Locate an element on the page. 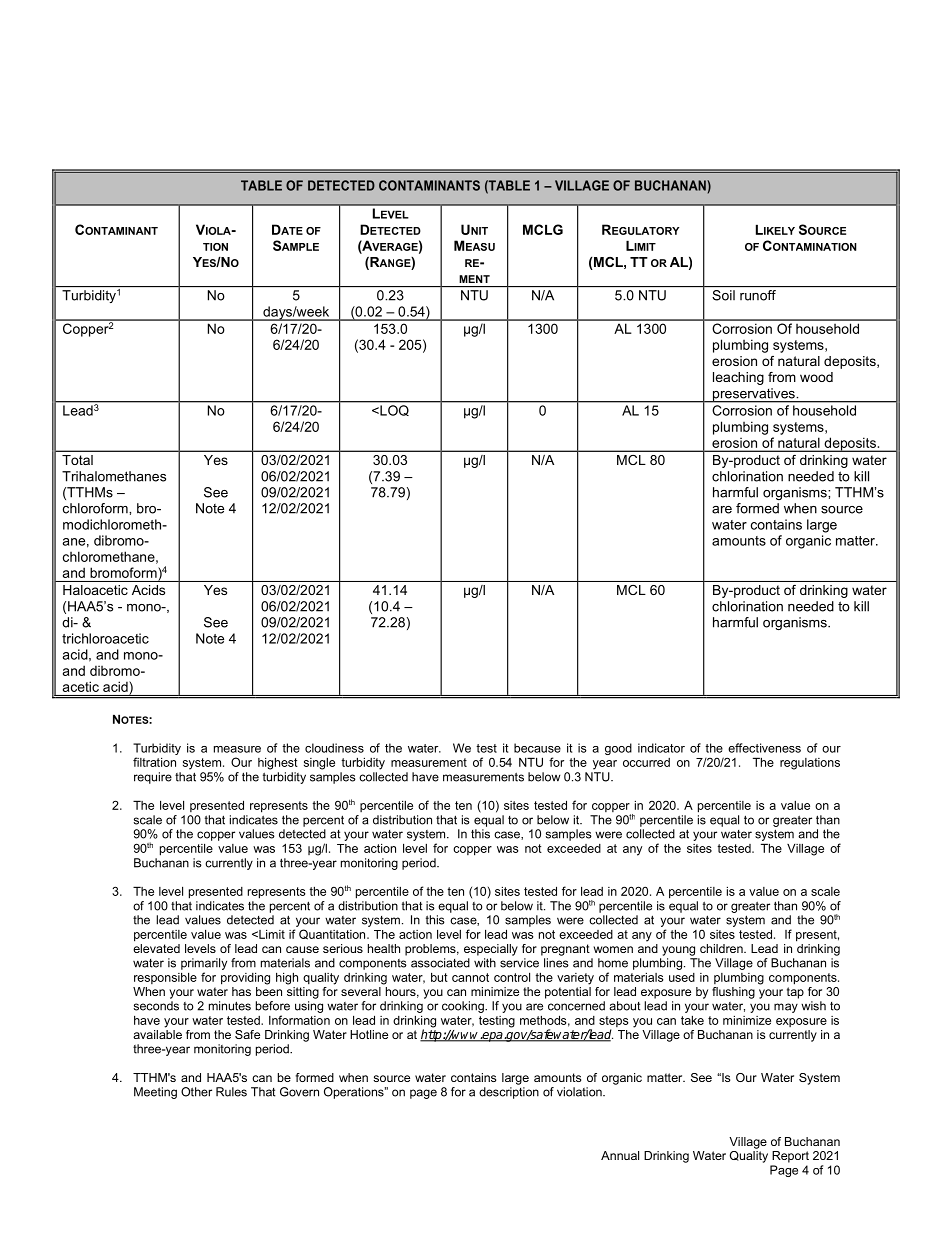 The width and height of the page is (952, 1233). require is located at coordinates (153, 778).
